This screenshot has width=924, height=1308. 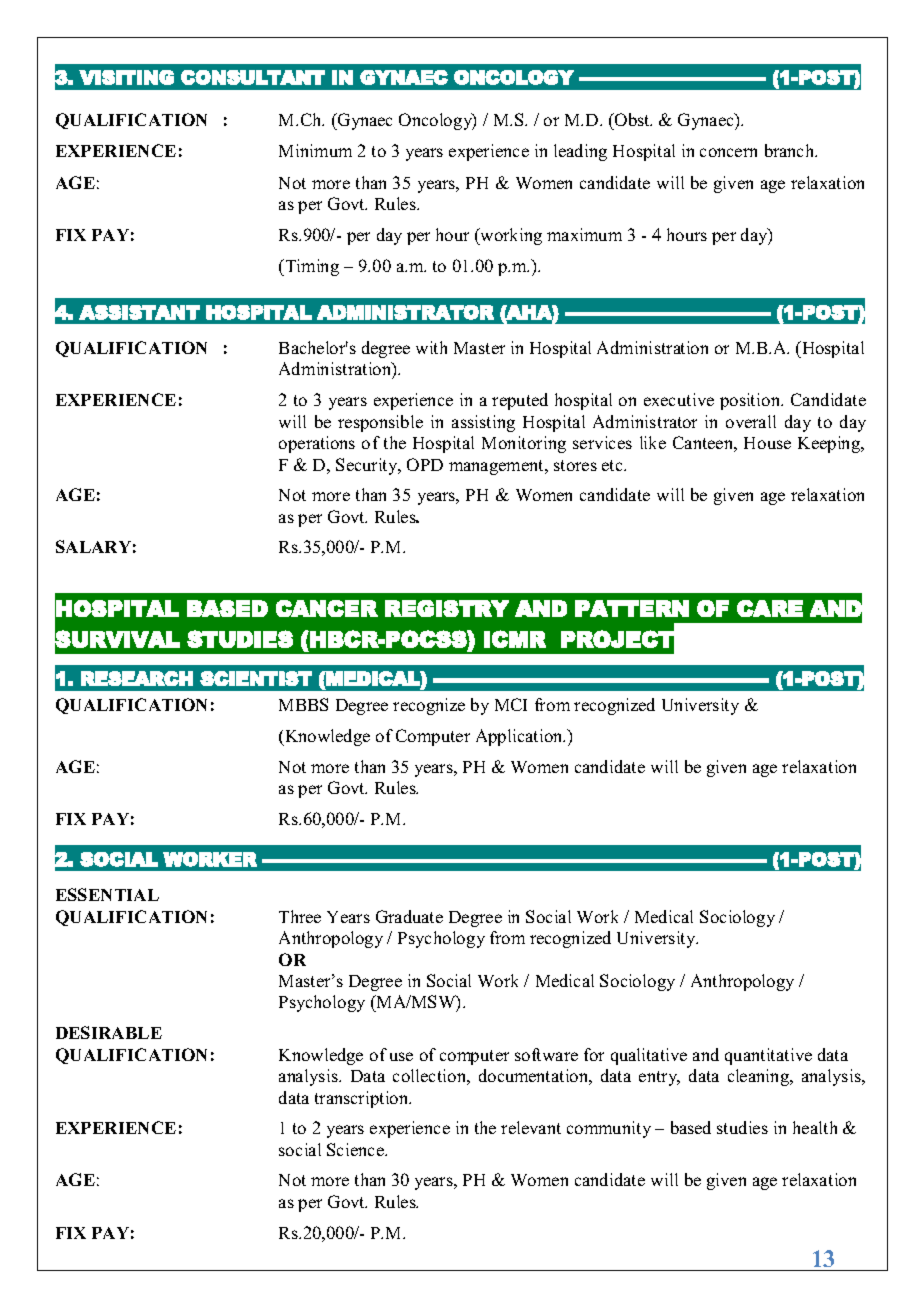 I want to click on CONSULTANT, so click(x=253, y=77).
